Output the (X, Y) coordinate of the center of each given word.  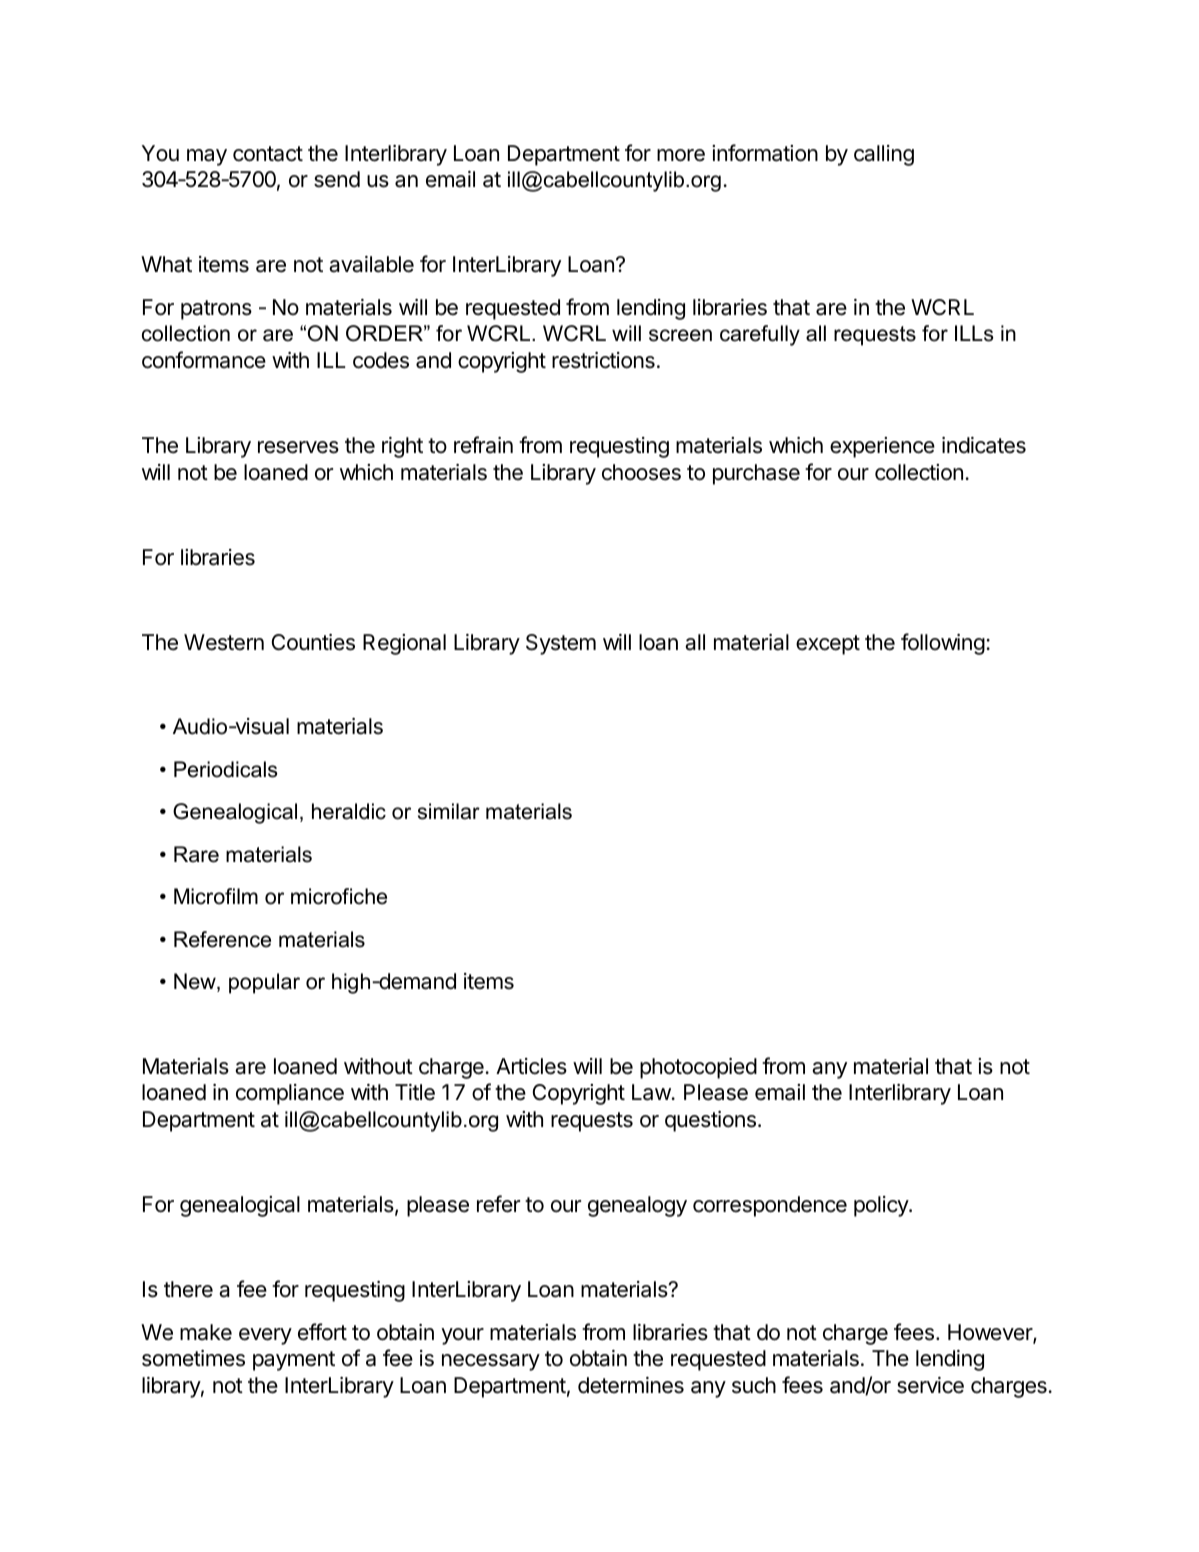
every (265, 1336)
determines (631, 1385)
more (681, 155)
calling (884, 155)
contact (268, 154)
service (930, 1385)
